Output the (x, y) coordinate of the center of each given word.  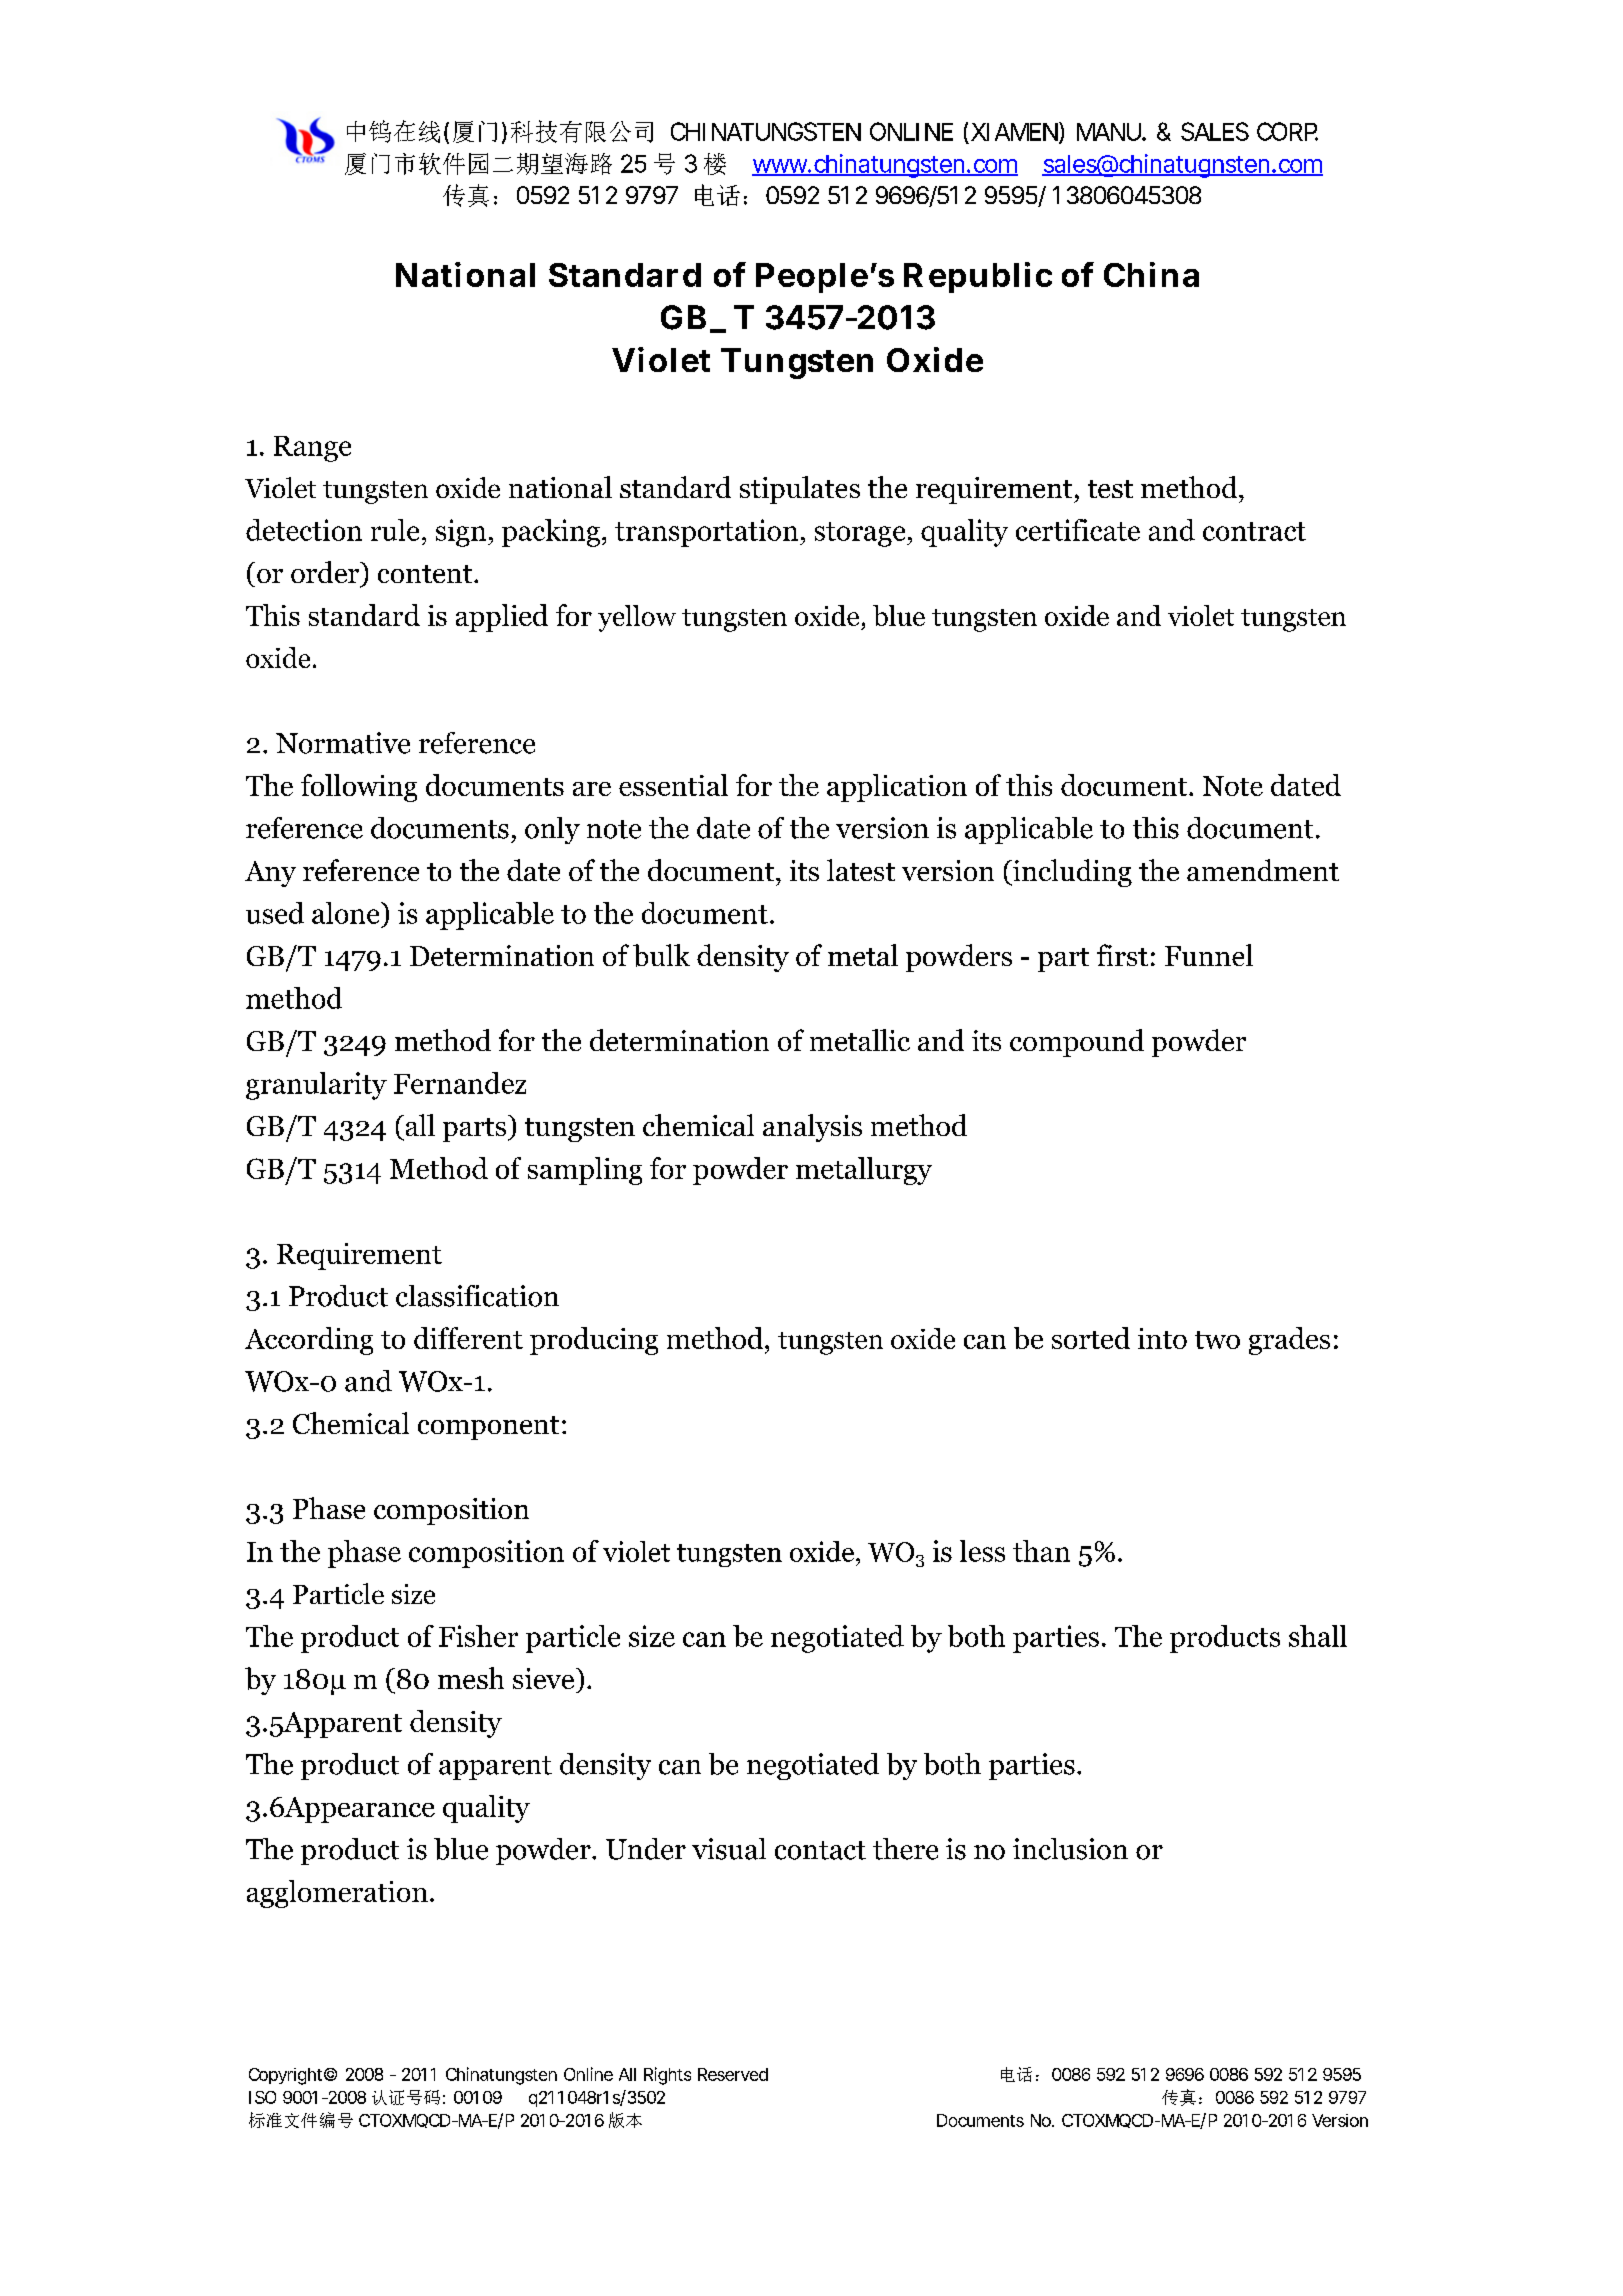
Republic (978, 277)
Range (312, 449)
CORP (1287, 131)
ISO (262, 2097)
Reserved (733, 2074)
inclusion (1070, 1849)
